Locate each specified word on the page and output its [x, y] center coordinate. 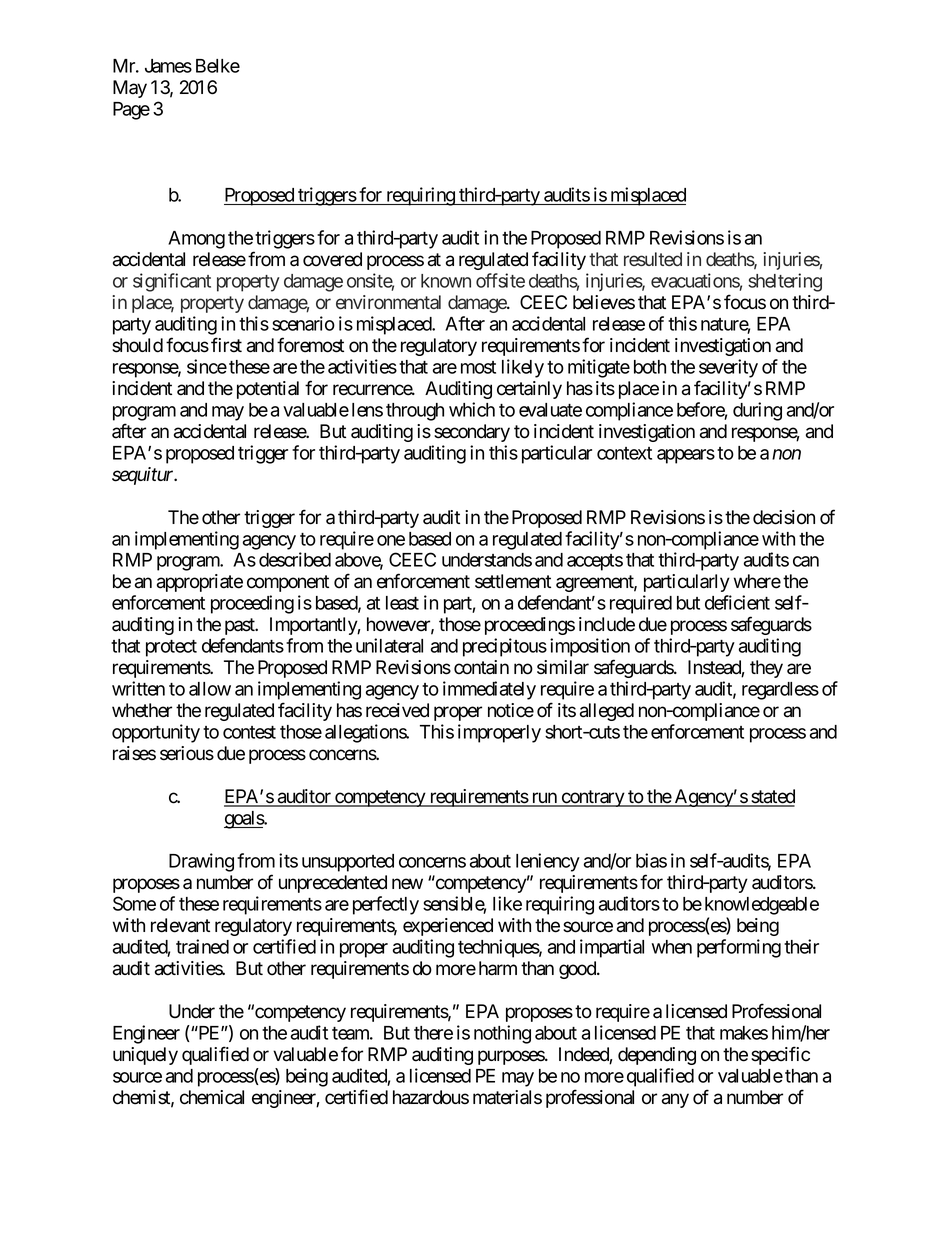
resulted [653, 259]
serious [187, 753]
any [675, 1100]
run [544, 799]
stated [772, 797]
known [446, 281]
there [433, 1033]
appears [686, 456]
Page [131, 111]
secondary [472, 433]
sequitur [144, 476]
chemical [212, 1097]
